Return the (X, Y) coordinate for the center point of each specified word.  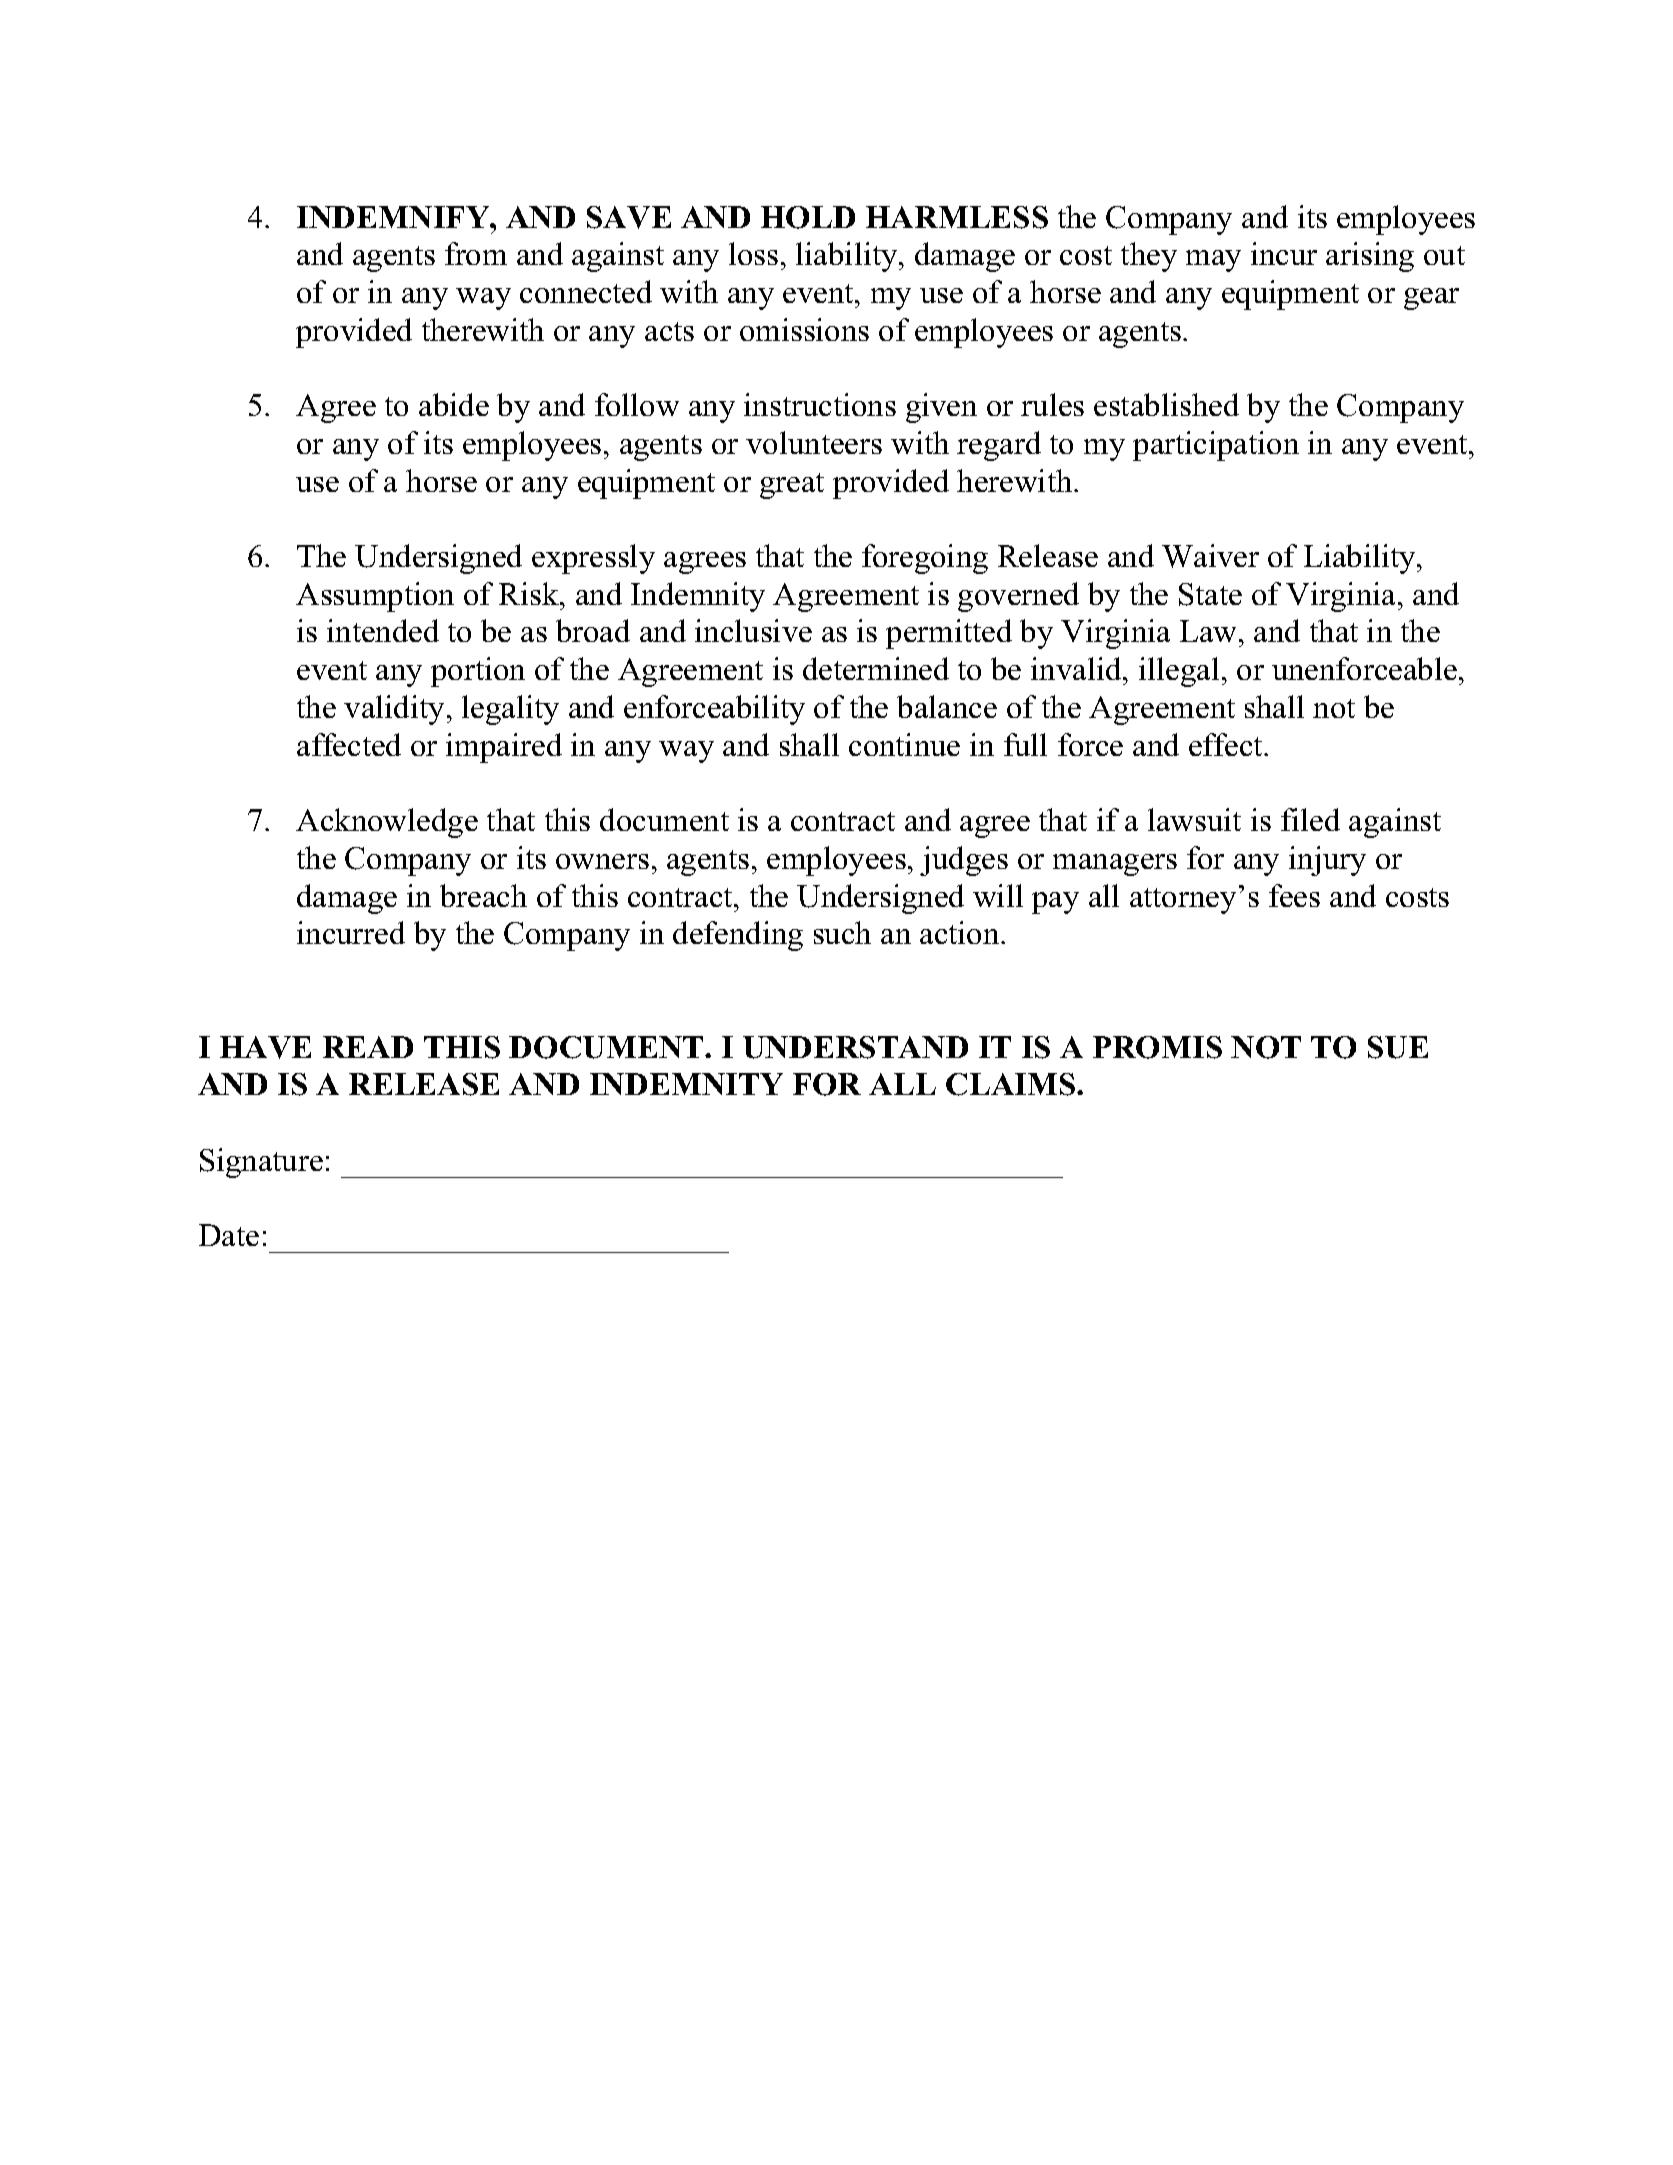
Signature (261, 1163)
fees (1294, 895)
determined (876, 668)
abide (454, 404)
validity (394, 710)
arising (1370, 257)
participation (1216, 446)
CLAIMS (1012, 1084)
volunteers (814, 442)
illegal (1179, 672)
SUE (1398, 1047)
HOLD (808, 217)
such (842, 932)
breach (483, 895)
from (476, 253)
